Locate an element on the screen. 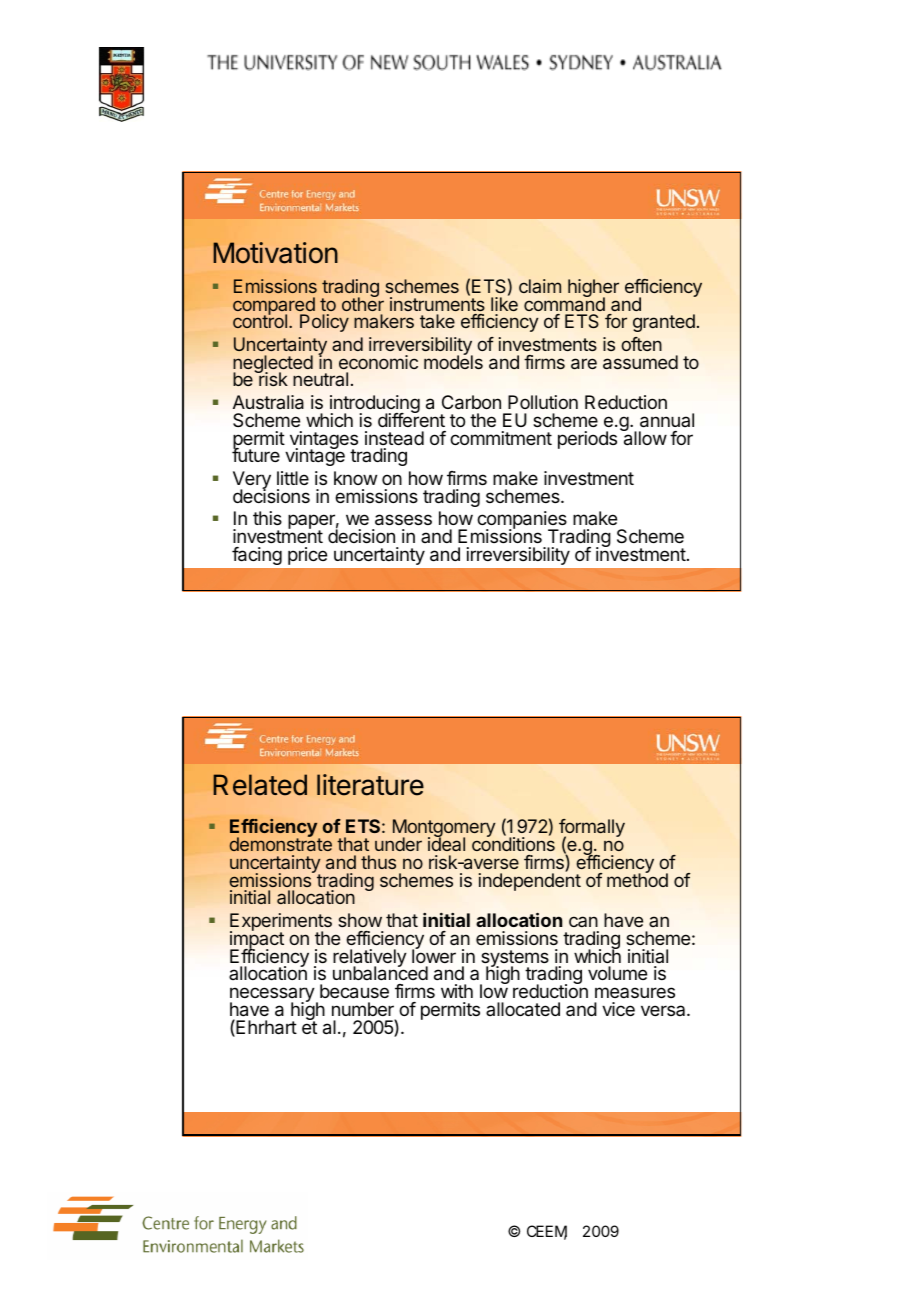 This screenshot has height=1308, width=924. necessary is located at coordinates (272, 996).
